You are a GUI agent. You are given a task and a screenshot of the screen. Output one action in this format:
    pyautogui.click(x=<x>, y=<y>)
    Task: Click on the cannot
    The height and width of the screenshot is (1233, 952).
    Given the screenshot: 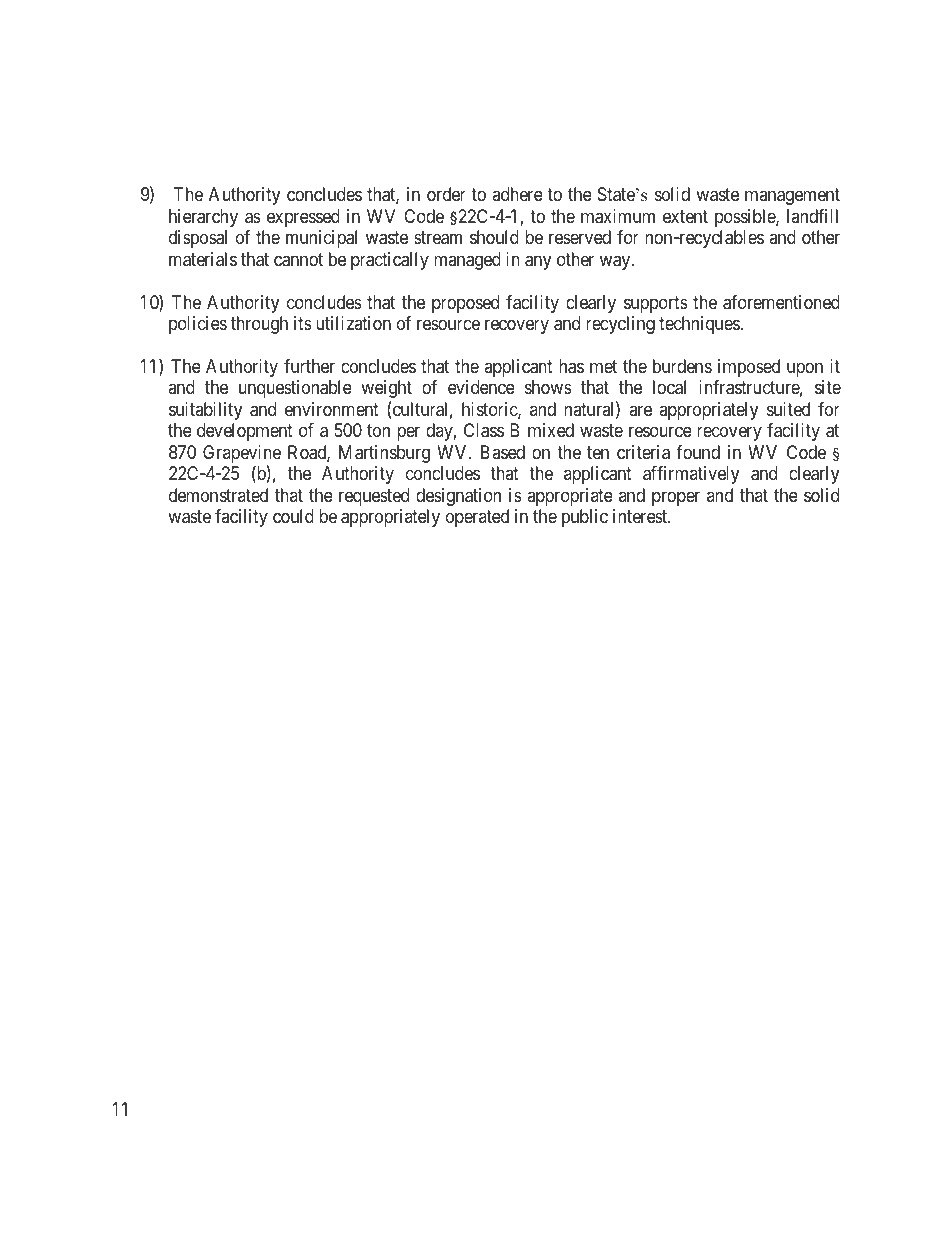 What is the action you would take?
    pyautogui.click(x=298, y=260)
